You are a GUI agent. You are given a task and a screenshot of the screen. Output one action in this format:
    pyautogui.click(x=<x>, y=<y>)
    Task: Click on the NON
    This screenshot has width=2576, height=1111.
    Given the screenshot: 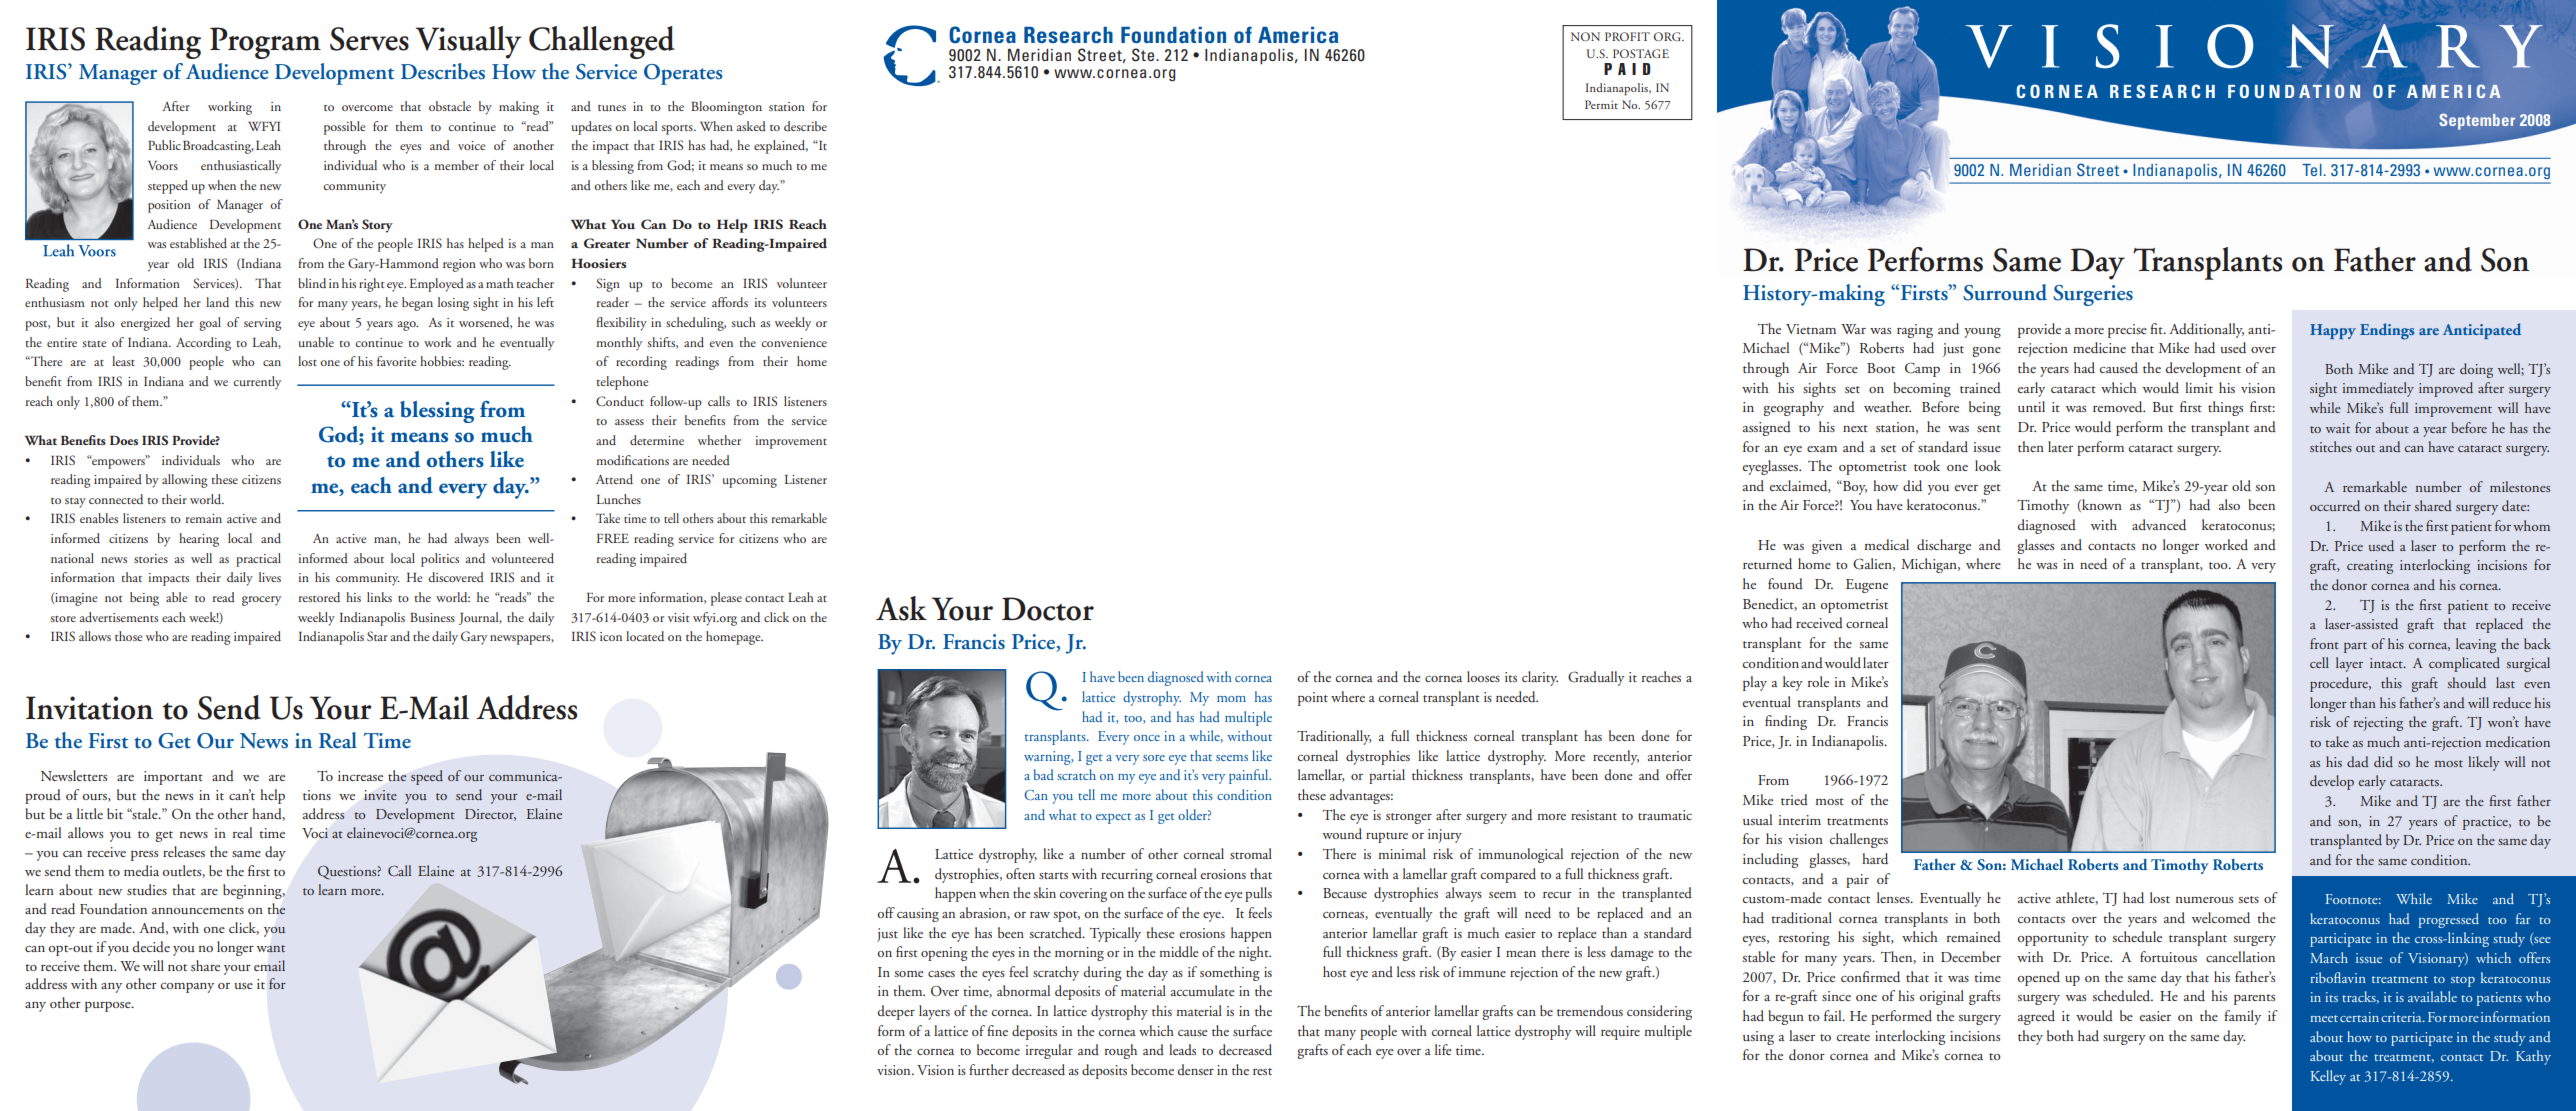 What is the action you would take?
    pyautogui.click(x=1585, y=36)
